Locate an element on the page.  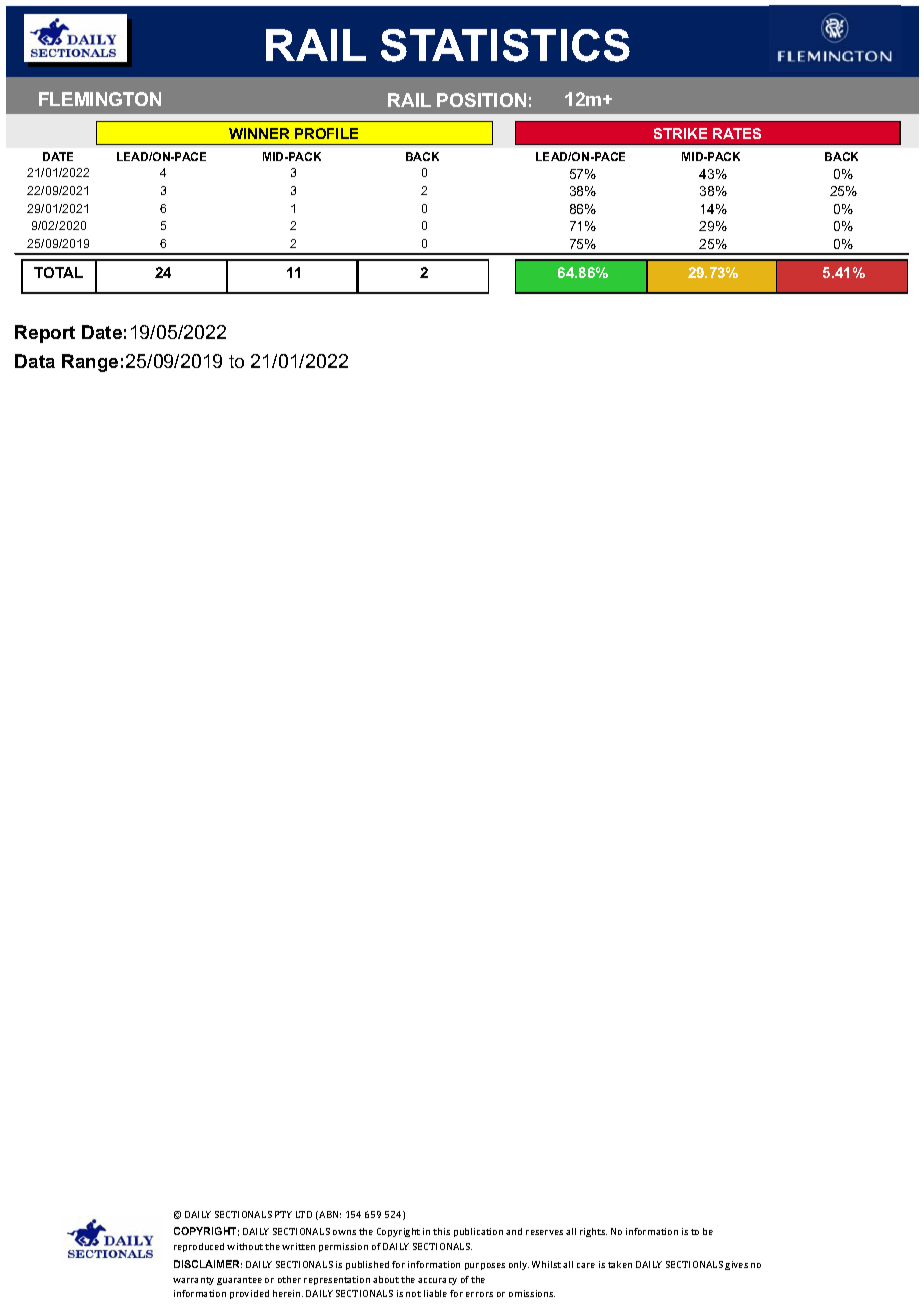
warranty is located at coordinates (193, 1281).
